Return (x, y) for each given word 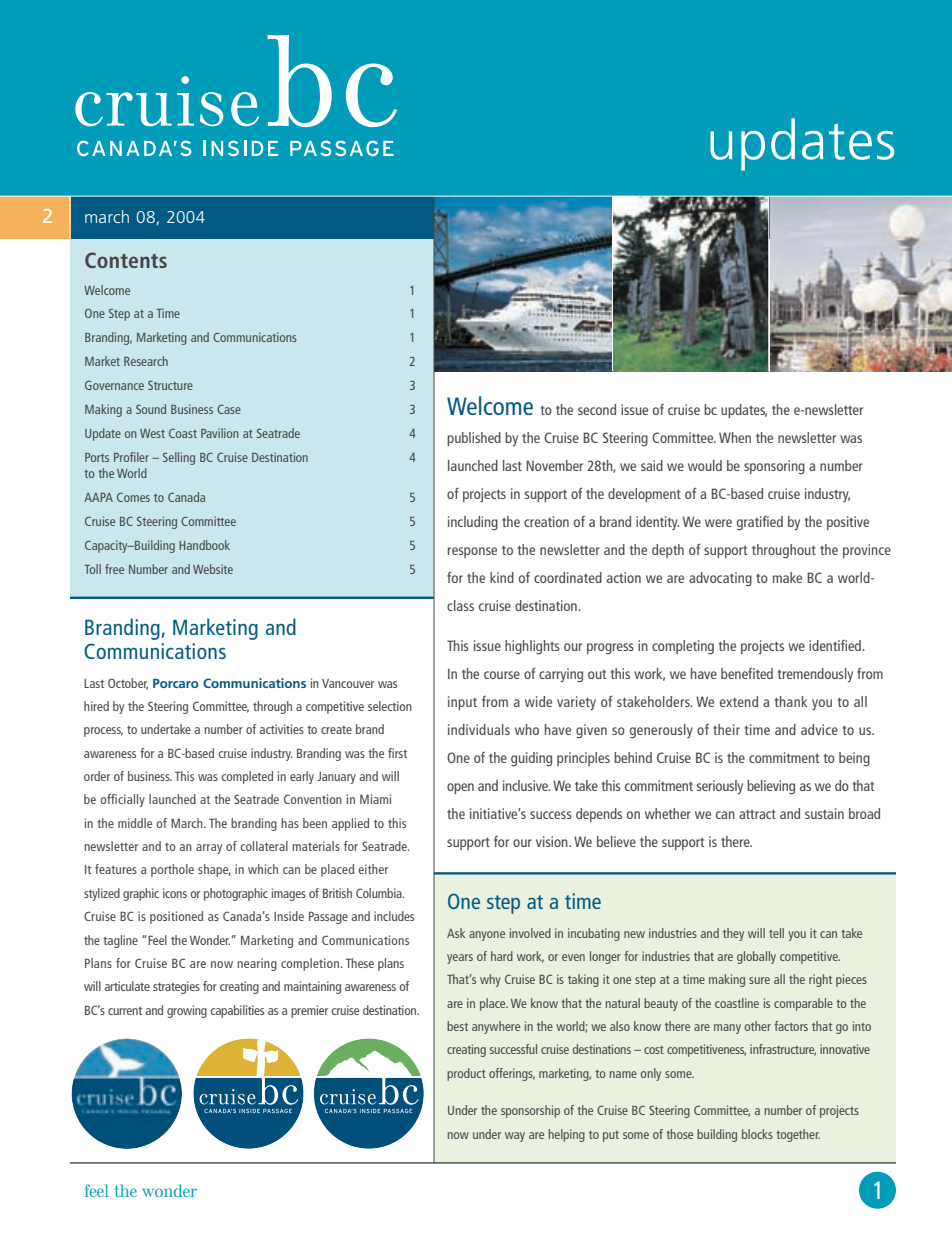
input (462, 703)
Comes (133, 497)
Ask (456, 933)
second (597, 409)
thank (790, 701)
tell (776, 933)
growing (187, 1011)
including (473, 523)
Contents (126, 260)
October (128, 684)
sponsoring (774, 467)
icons (175, 893)
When (735, 437)
